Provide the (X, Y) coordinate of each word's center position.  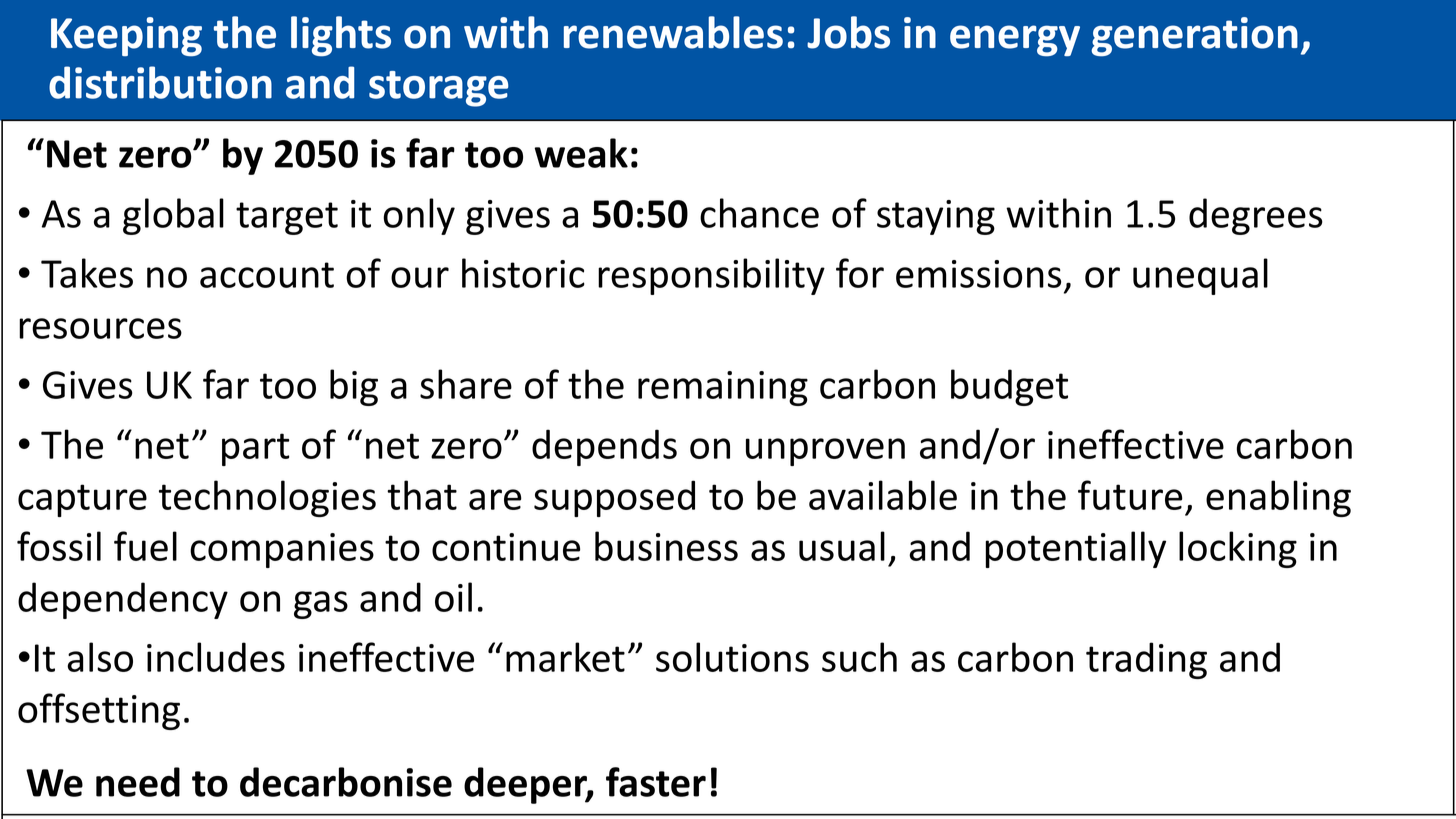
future (1130, 495)
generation (1194, 37)
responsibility (711, 276)
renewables (673, 32)
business (666, 546)
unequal (1200, 276)
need (138, 782)
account (267, 275)
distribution (160, 82)
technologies (267, 498)
